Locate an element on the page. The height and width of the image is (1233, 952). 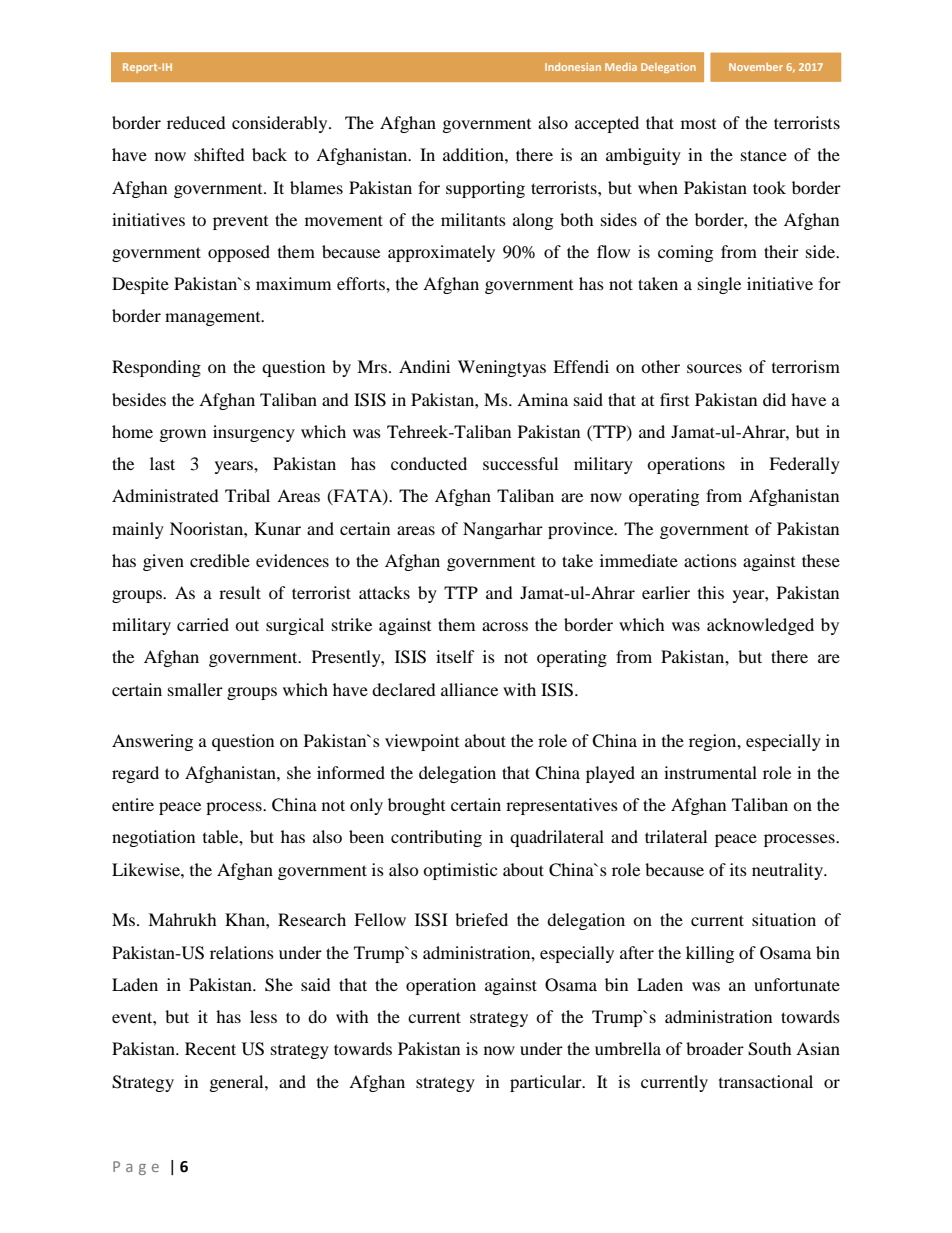
Recent is located at coordinates (210, 1048).
